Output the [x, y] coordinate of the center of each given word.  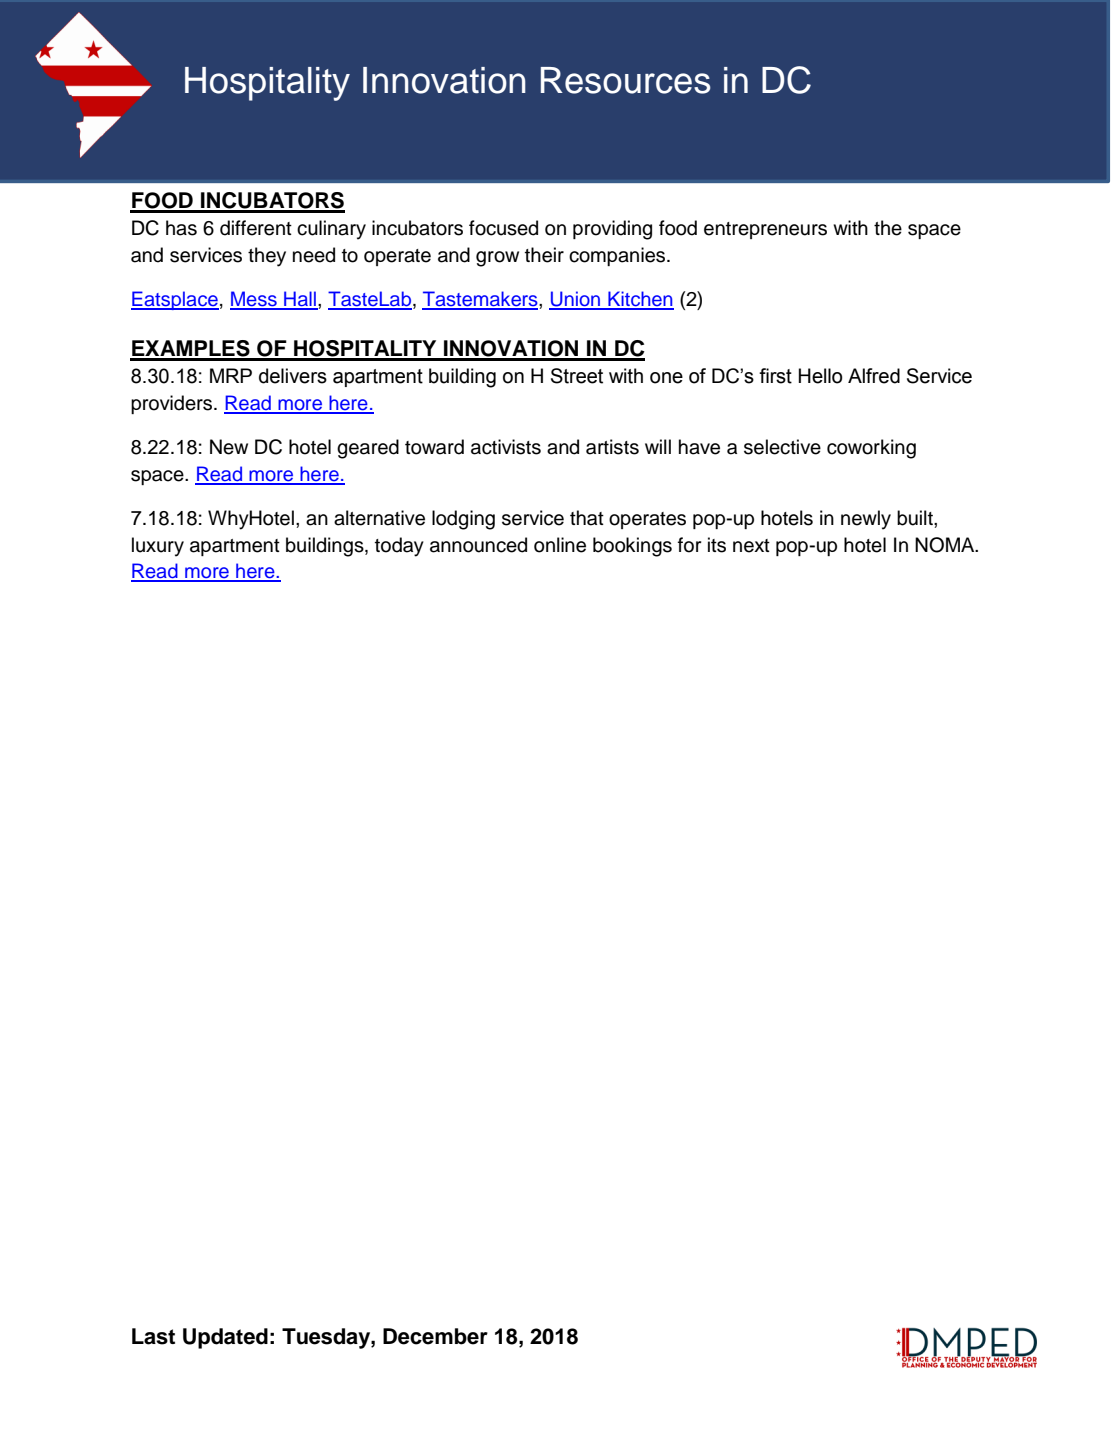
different [256, 228]
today [399, 547]
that [587, 518]
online [560, 545]
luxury [158, 547]
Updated [225, 1338]
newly [866, 520]
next [751, 546]
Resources [626, 80]
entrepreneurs [765, 230]
